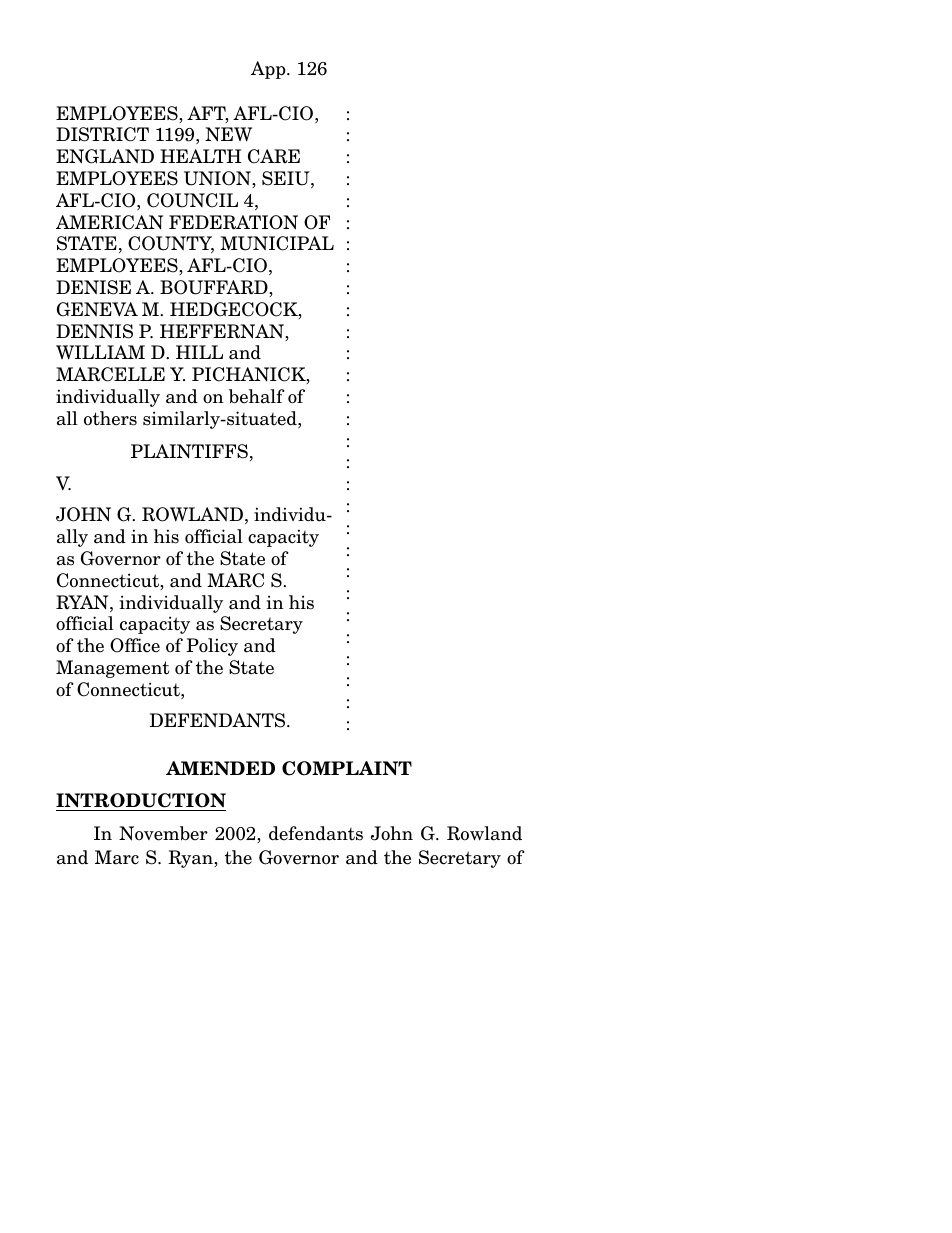 This screenshot has width=952, height=1233. What do you see at coordinates (135, 645) in the screenshot?
I see `Office` at bounding box center [135, 645].
